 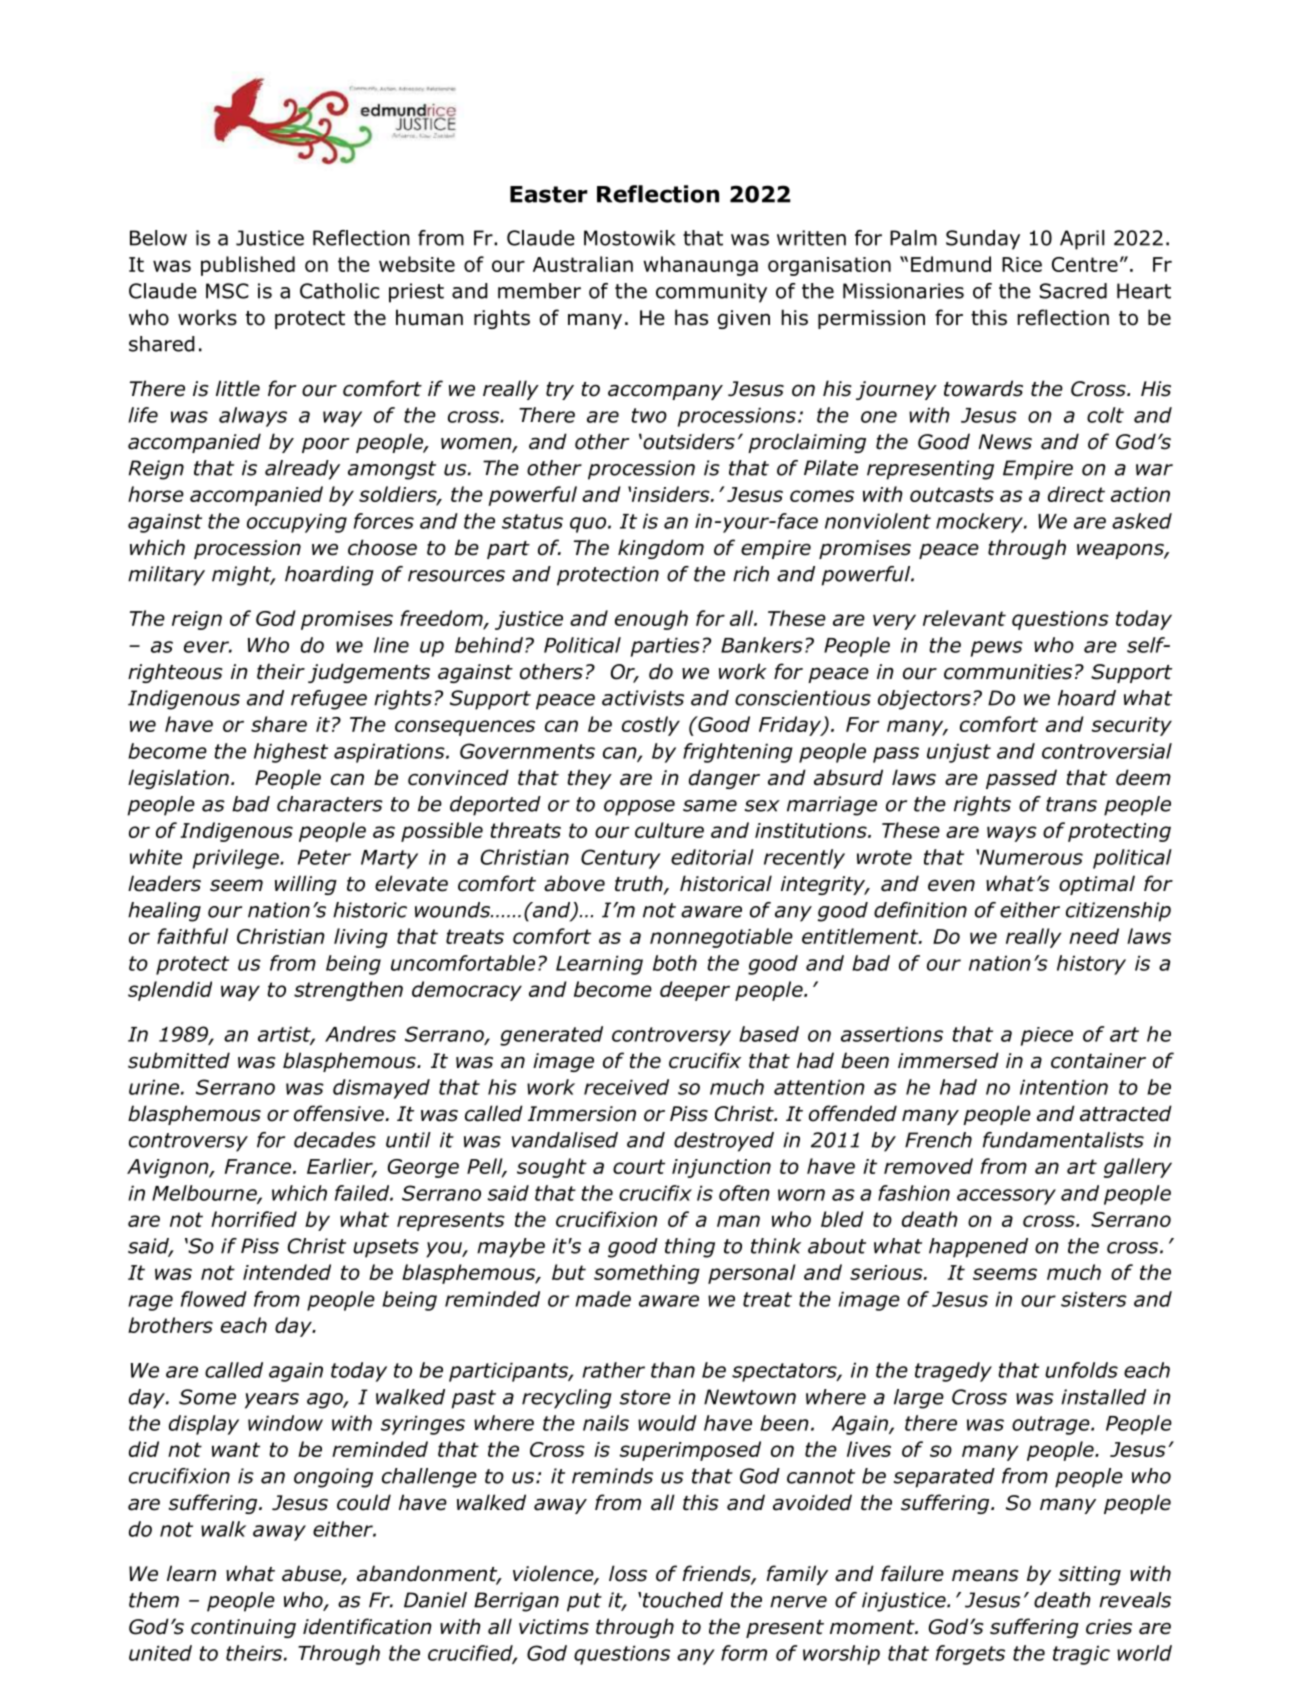 What do you see at coordinates (1022, 264) in the image?
I see `Rice` at bounding box center [1022, 264].
